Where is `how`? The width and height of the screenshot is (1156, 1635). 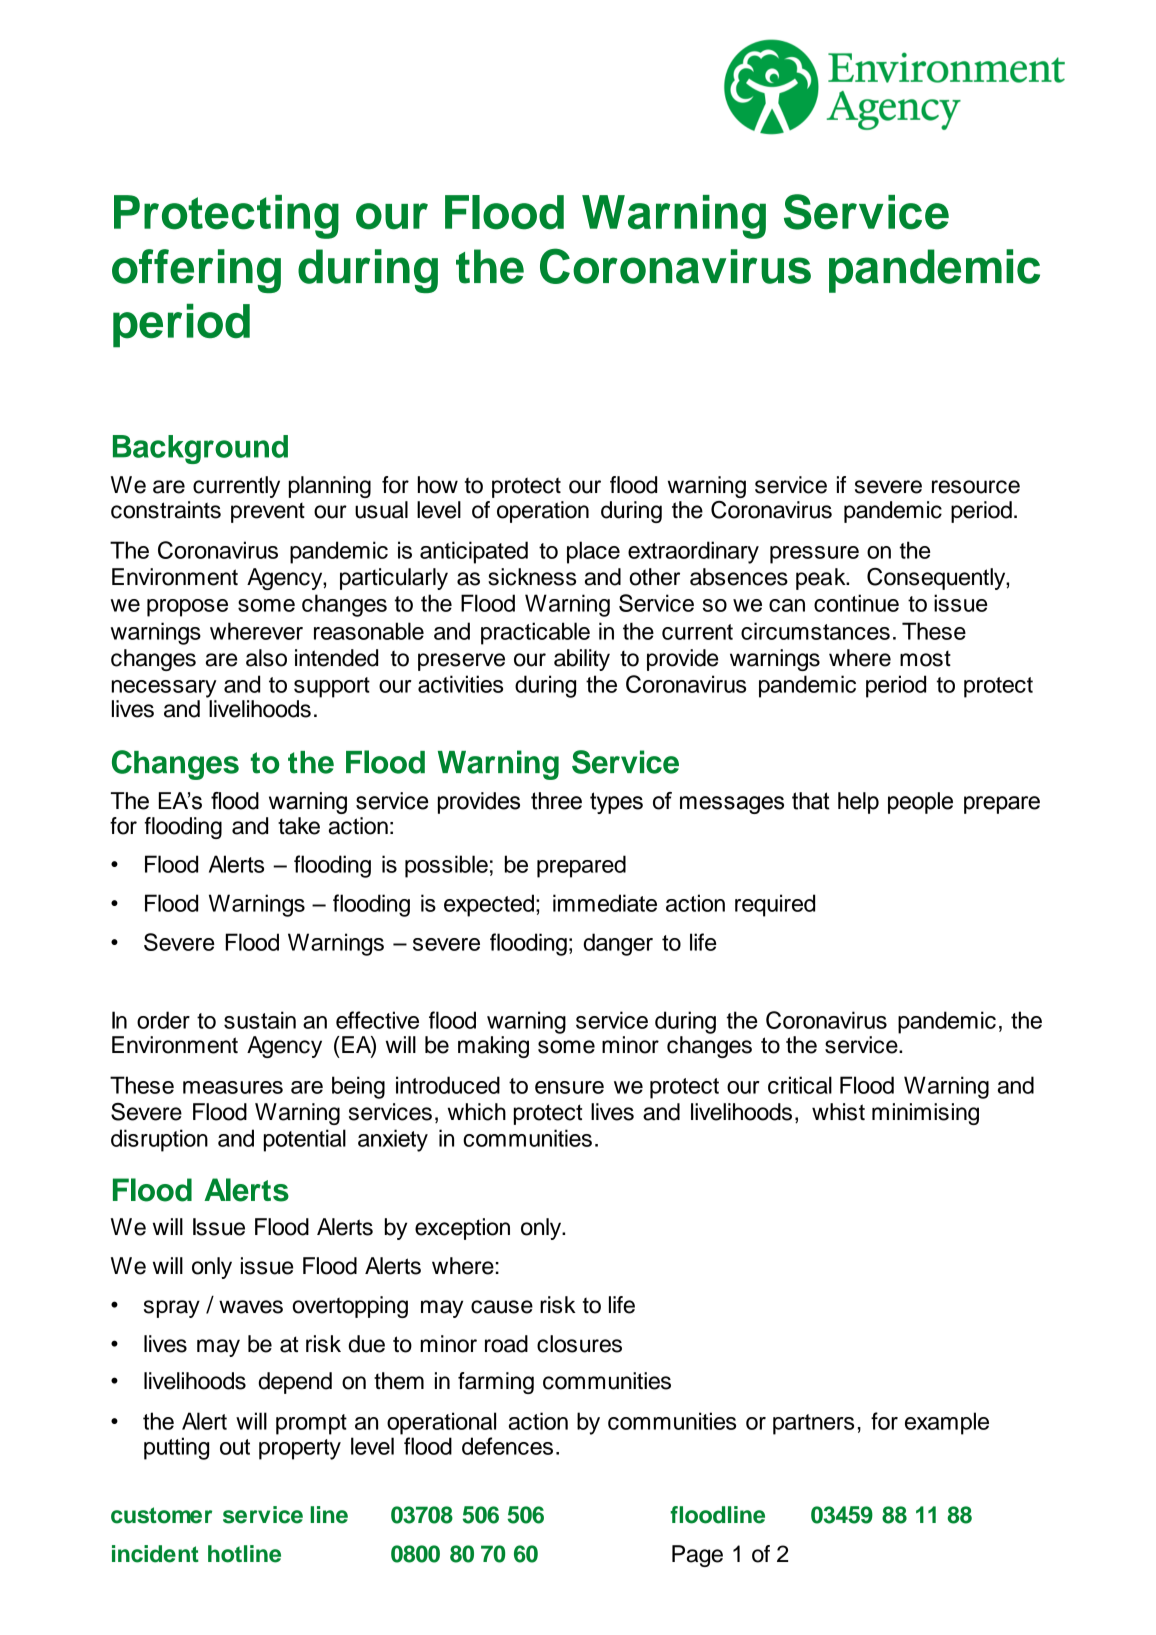
how is located at coordinates (438, 485).
